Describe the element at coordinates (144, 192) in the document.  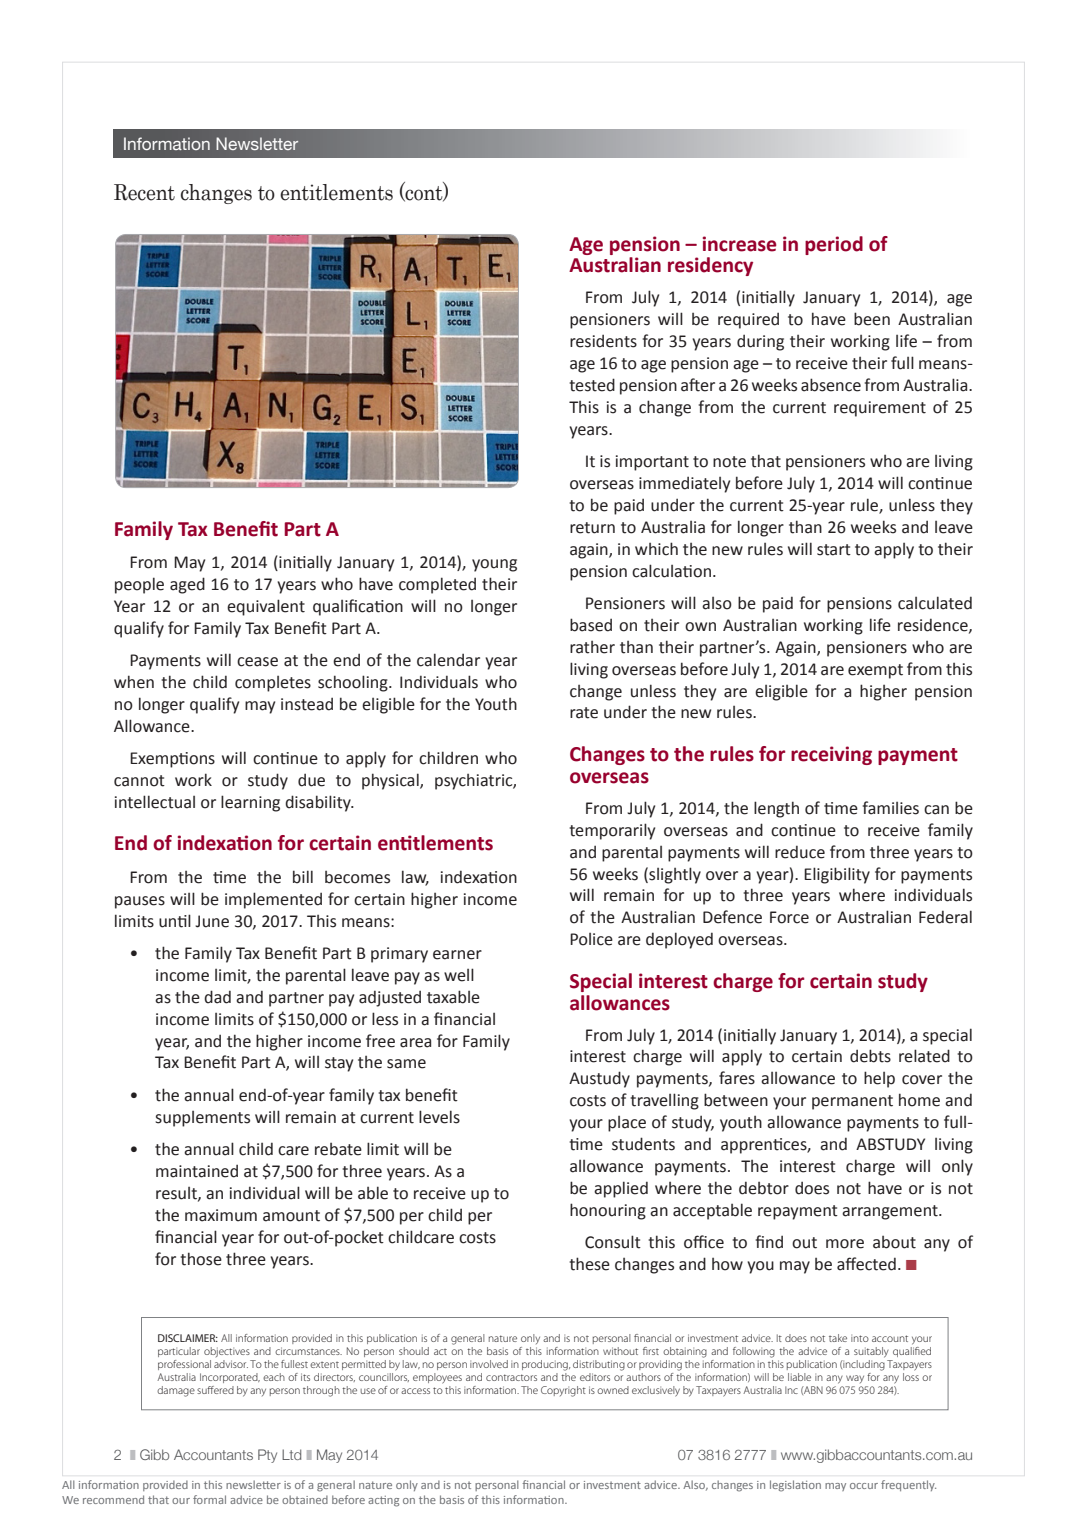
I see `Recent` at that location.
